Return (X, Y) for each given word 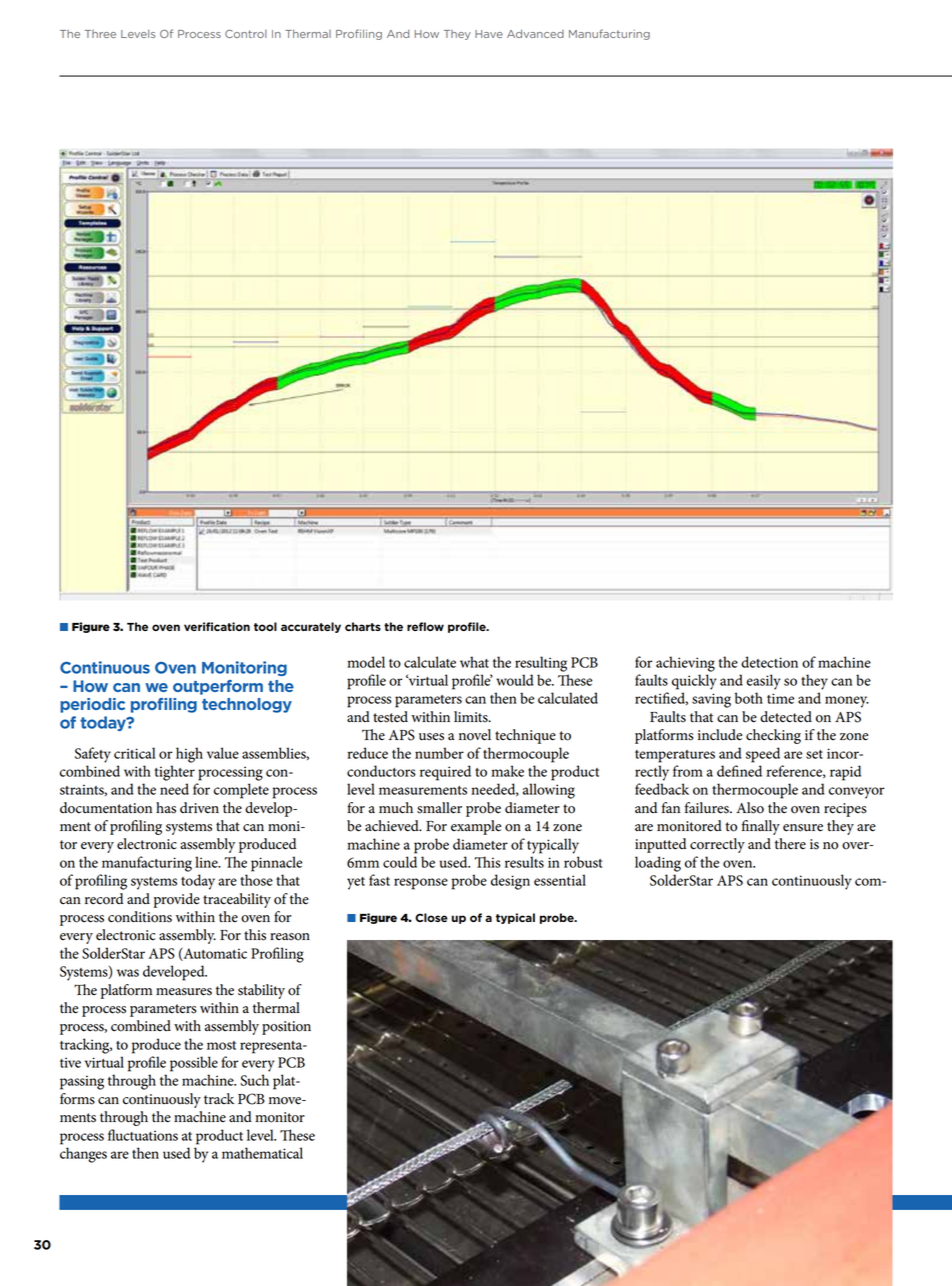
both (749, 698)
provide (177, 900)
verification (217, 626)
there (790, 844)
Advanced (535, 33)
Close (431, 917)
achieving (685, 664)
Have (489, 34)
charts (363, 626)
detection (769, 662)
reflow (425, 626)
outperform (218, 687)
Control (246, 33)
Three (100, 34)
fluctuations (143, 1135)
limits (472, 717)
